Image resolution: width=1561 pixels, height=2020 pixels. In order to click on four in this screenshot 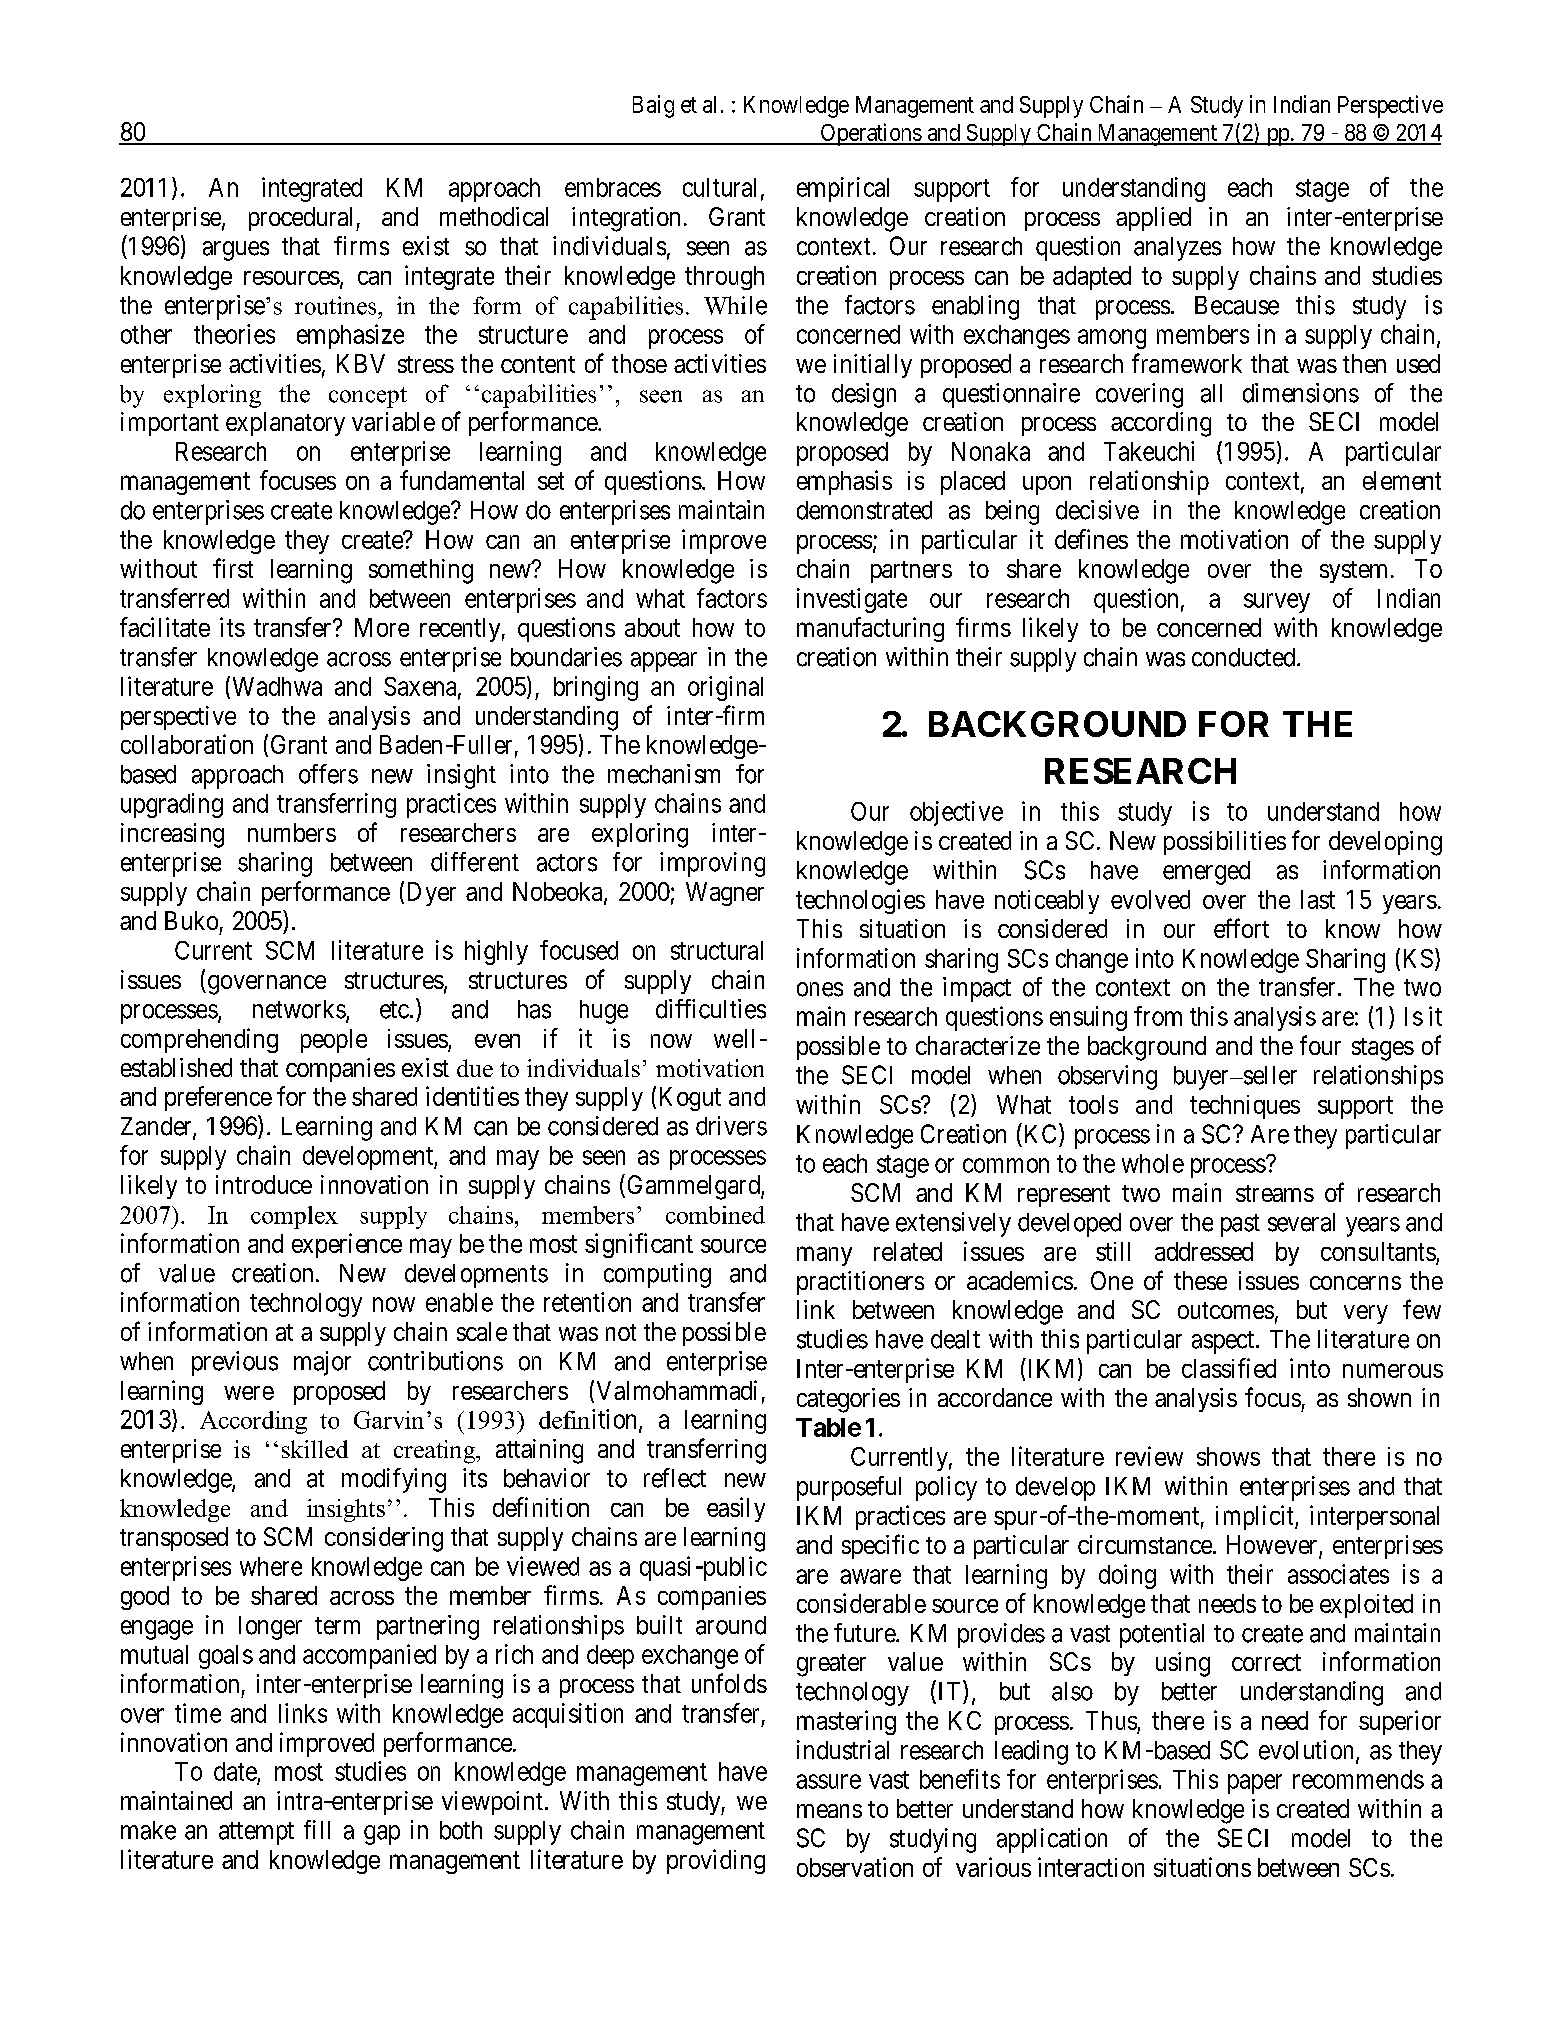, I will do `click(1320, 1045)`.
